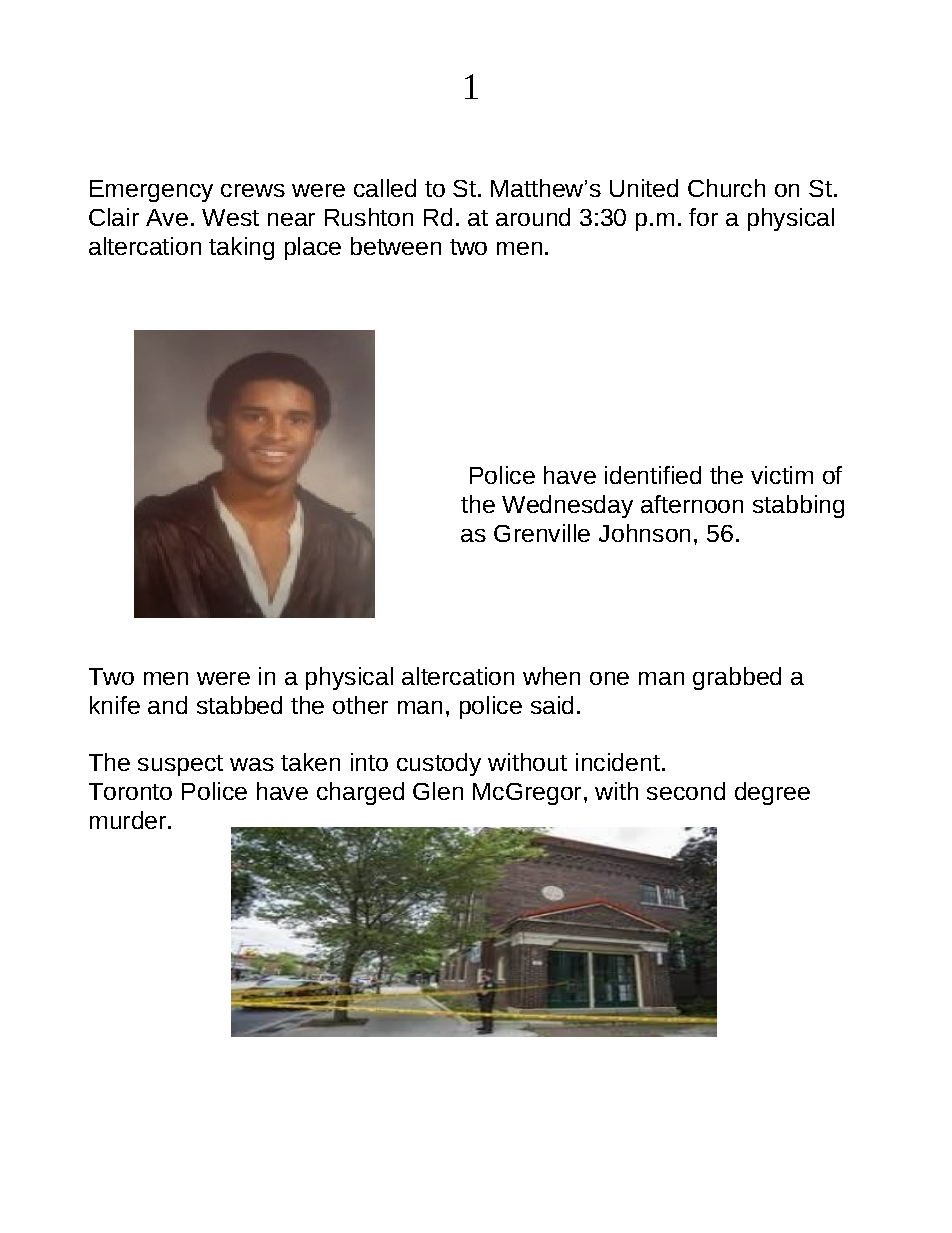 This image has width=952, height=1233. I want to click on second, so click(686, 791).
